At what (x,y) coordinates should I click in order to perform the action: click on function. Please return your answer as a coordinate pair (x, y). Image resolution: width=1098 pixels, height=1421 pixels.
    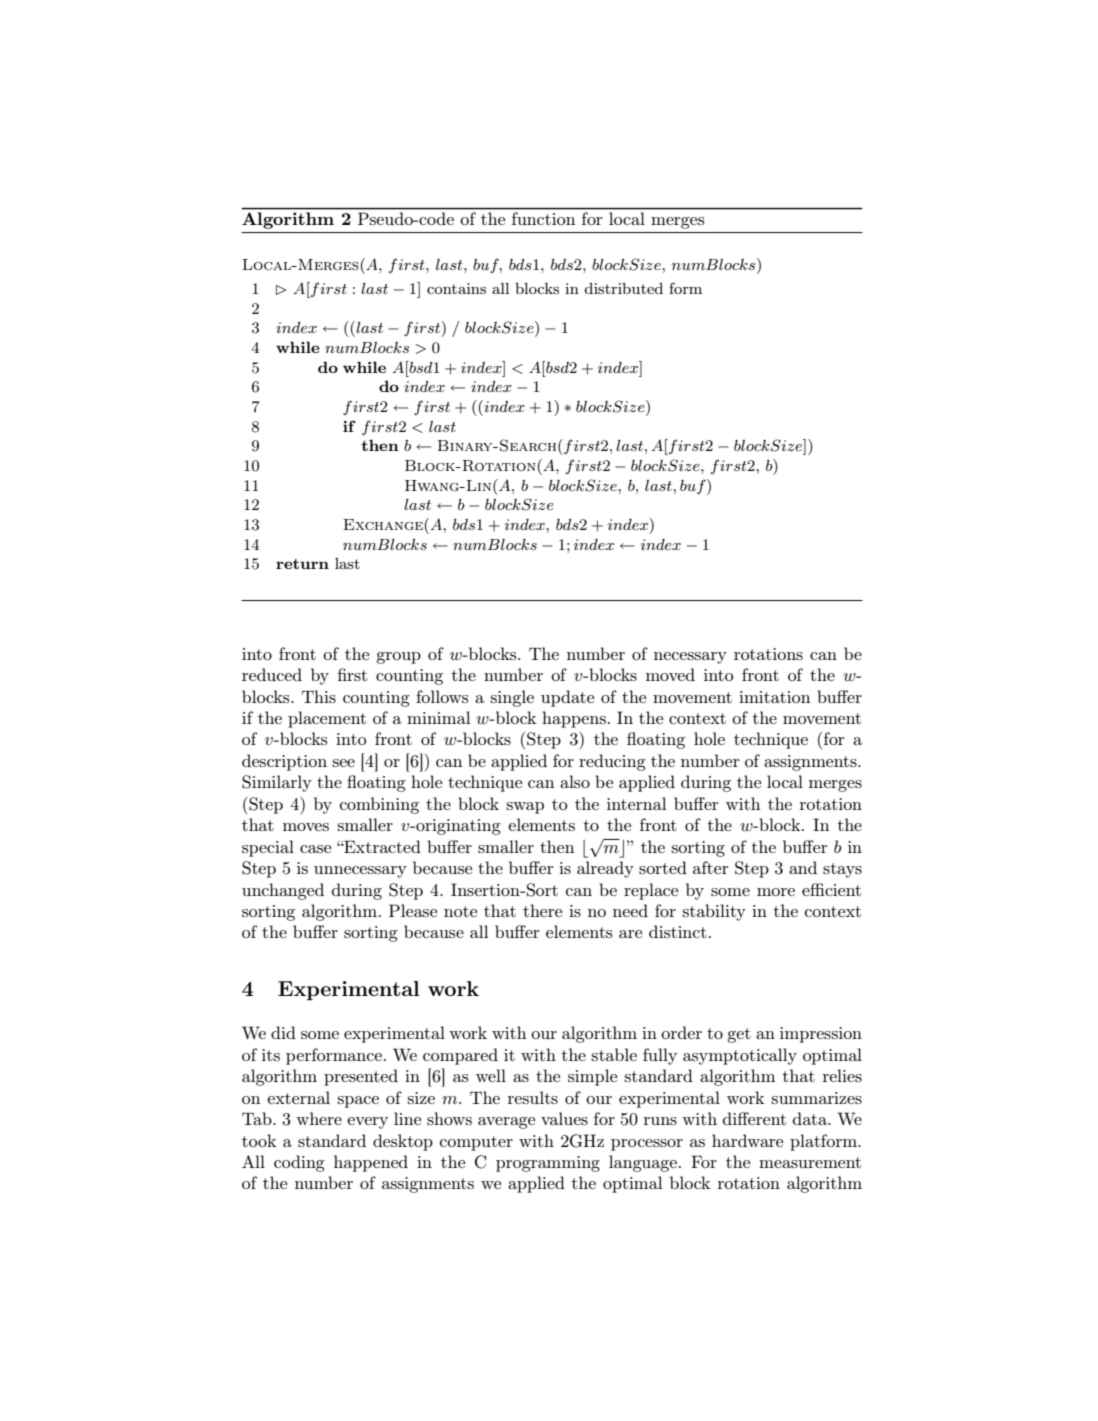
    Looking at the image, I should click on (543, 218).
